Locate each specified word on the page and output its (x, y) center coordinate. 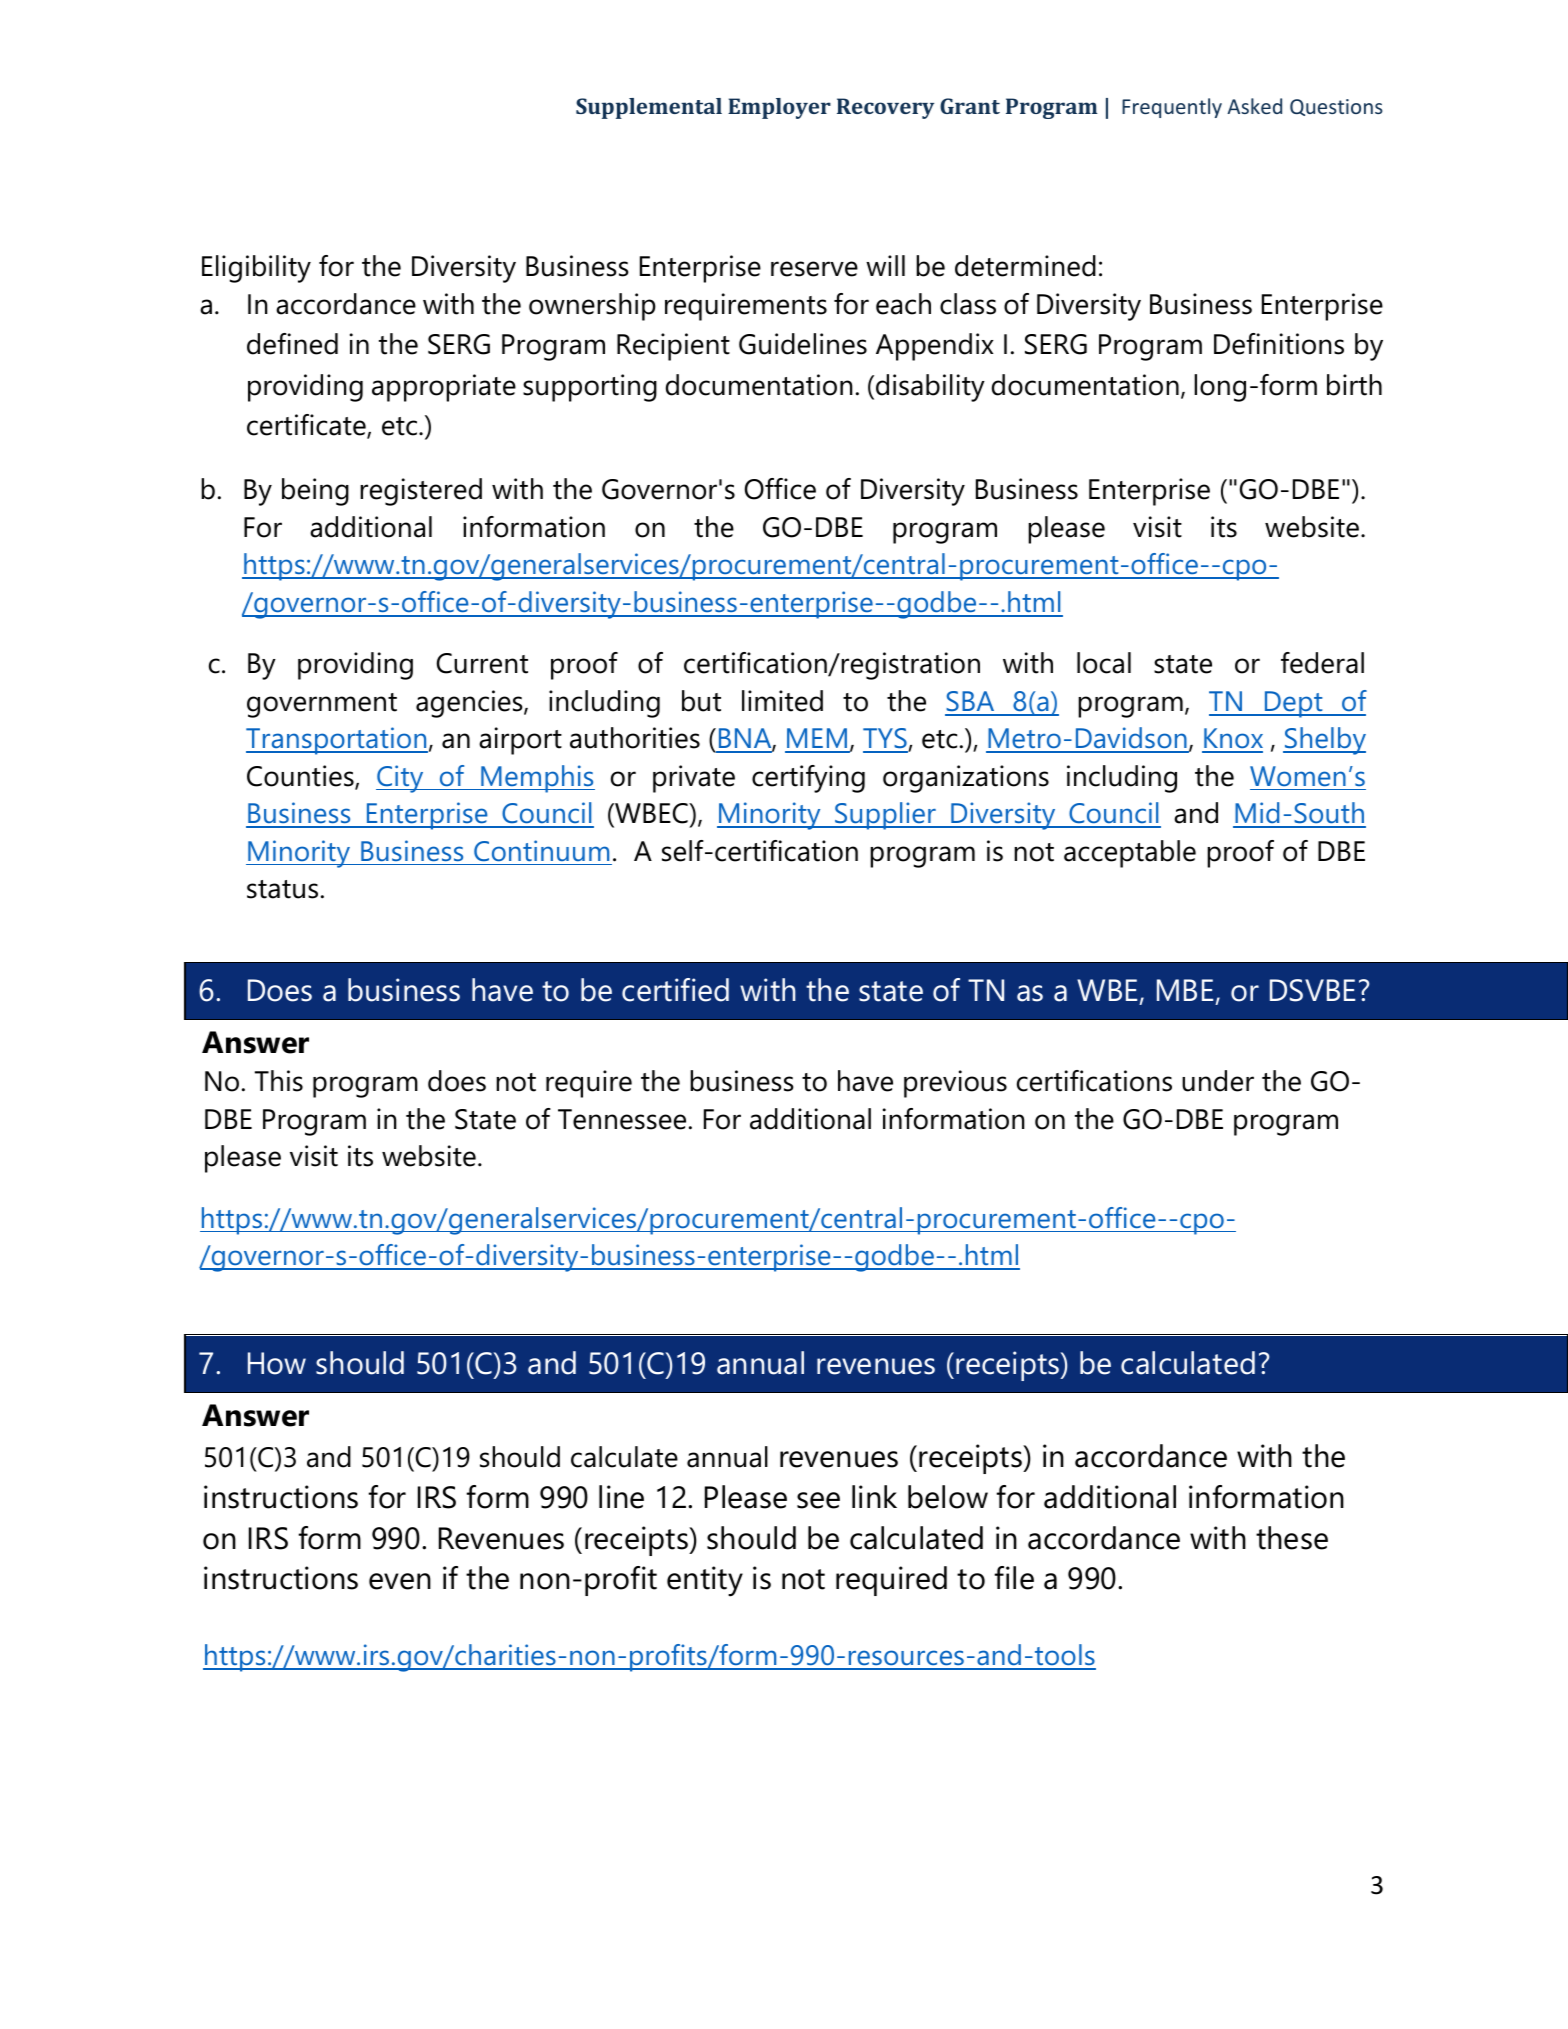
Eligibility (256, 269)
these (1292, 1538)
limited (782, 701)
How (277, 1363)
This (279, 1081)
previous (955, 1084)
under (1218, 1081)
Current (482, 663)
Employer (779, 108)
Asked (1254, 106)
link (874, 1496)
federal (1322, 663)
